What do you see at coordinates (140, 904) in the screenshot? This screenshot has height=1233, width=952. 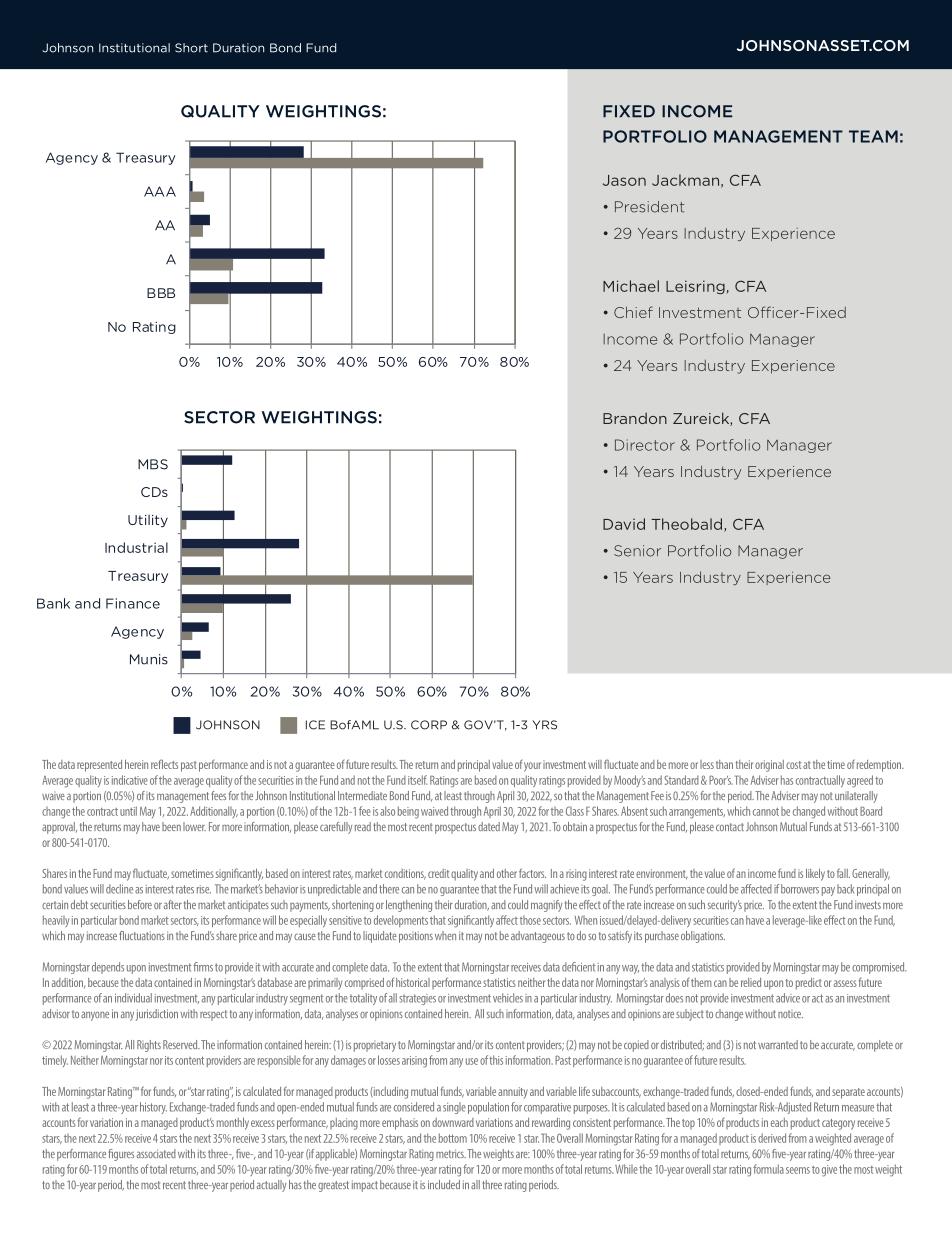 I see `before` at bounding box center [140, 904].
